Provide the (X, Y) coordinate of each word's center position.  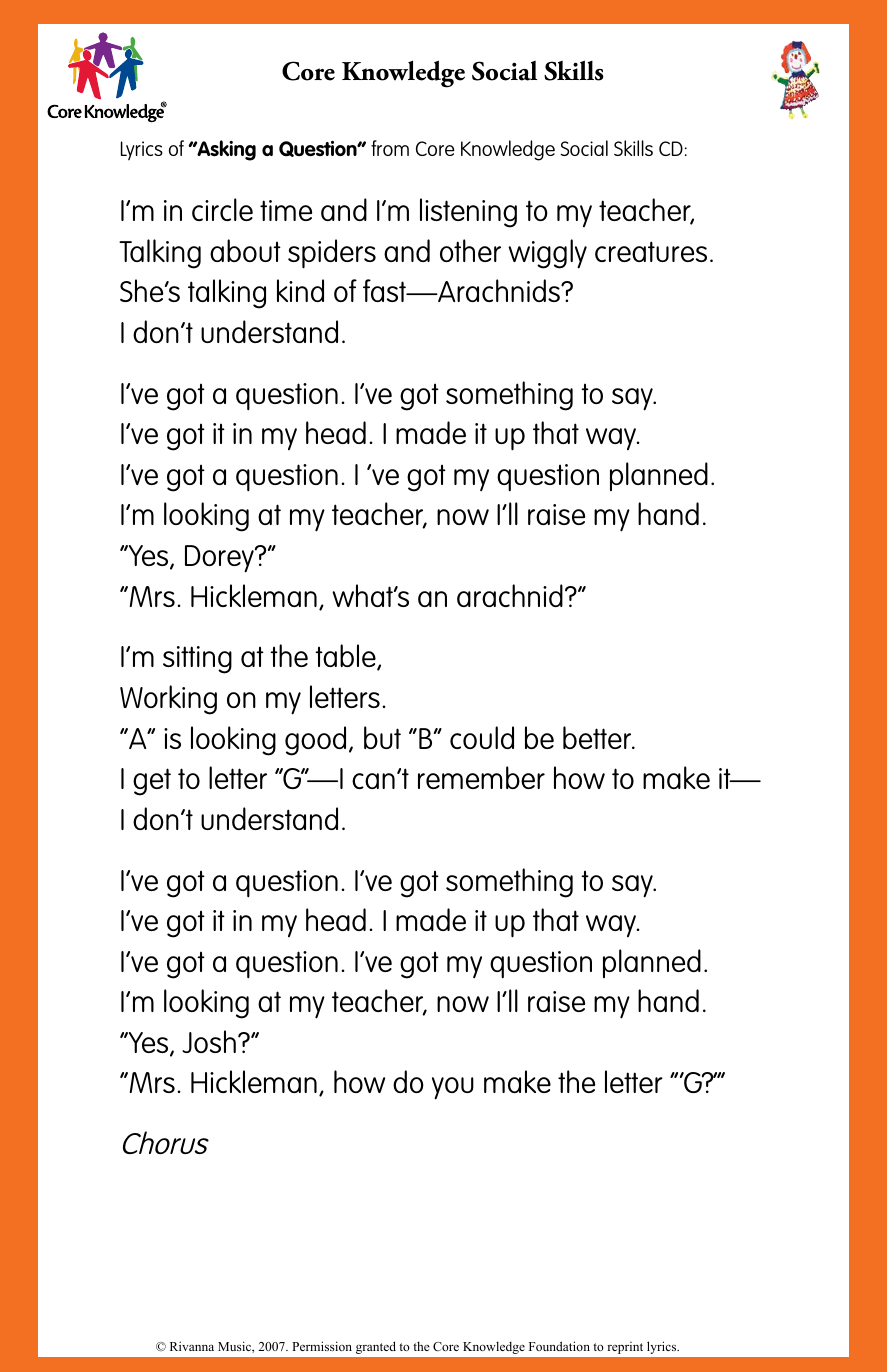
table (346, 657)
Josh (209, 1041)
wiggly (547, 254)
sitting (197, 660)
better (598, 737)
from (390, 148)
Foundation (559, 1346)
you (453, 1088)
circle (222, 209)
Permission (322, 1346)
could (482, 737)
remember (481, 777)
